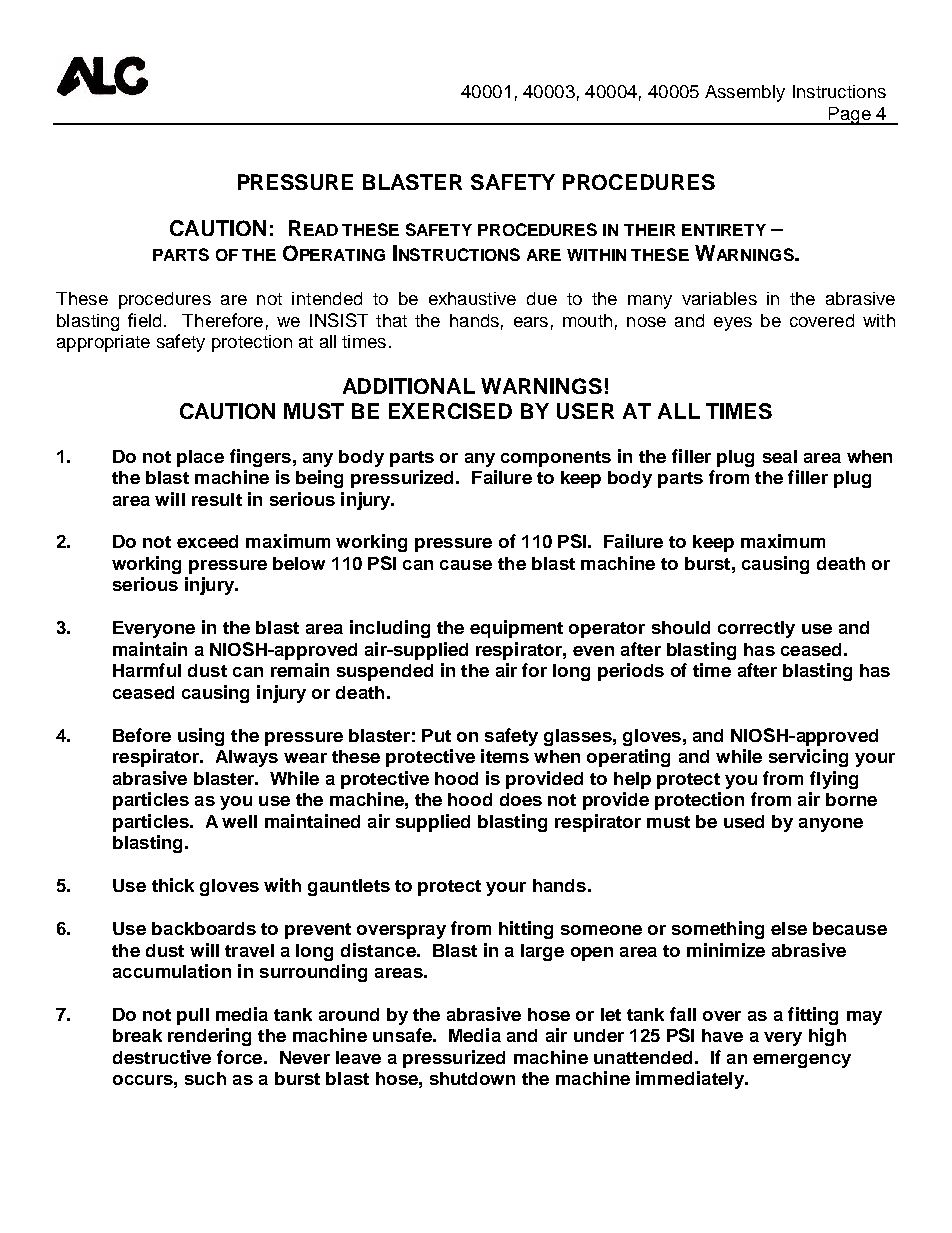 The height and width of the screenshot is (1233, 952). Describe the element at coordinates (802, 1061) in the screenshot. I see `emergency` at that location.
